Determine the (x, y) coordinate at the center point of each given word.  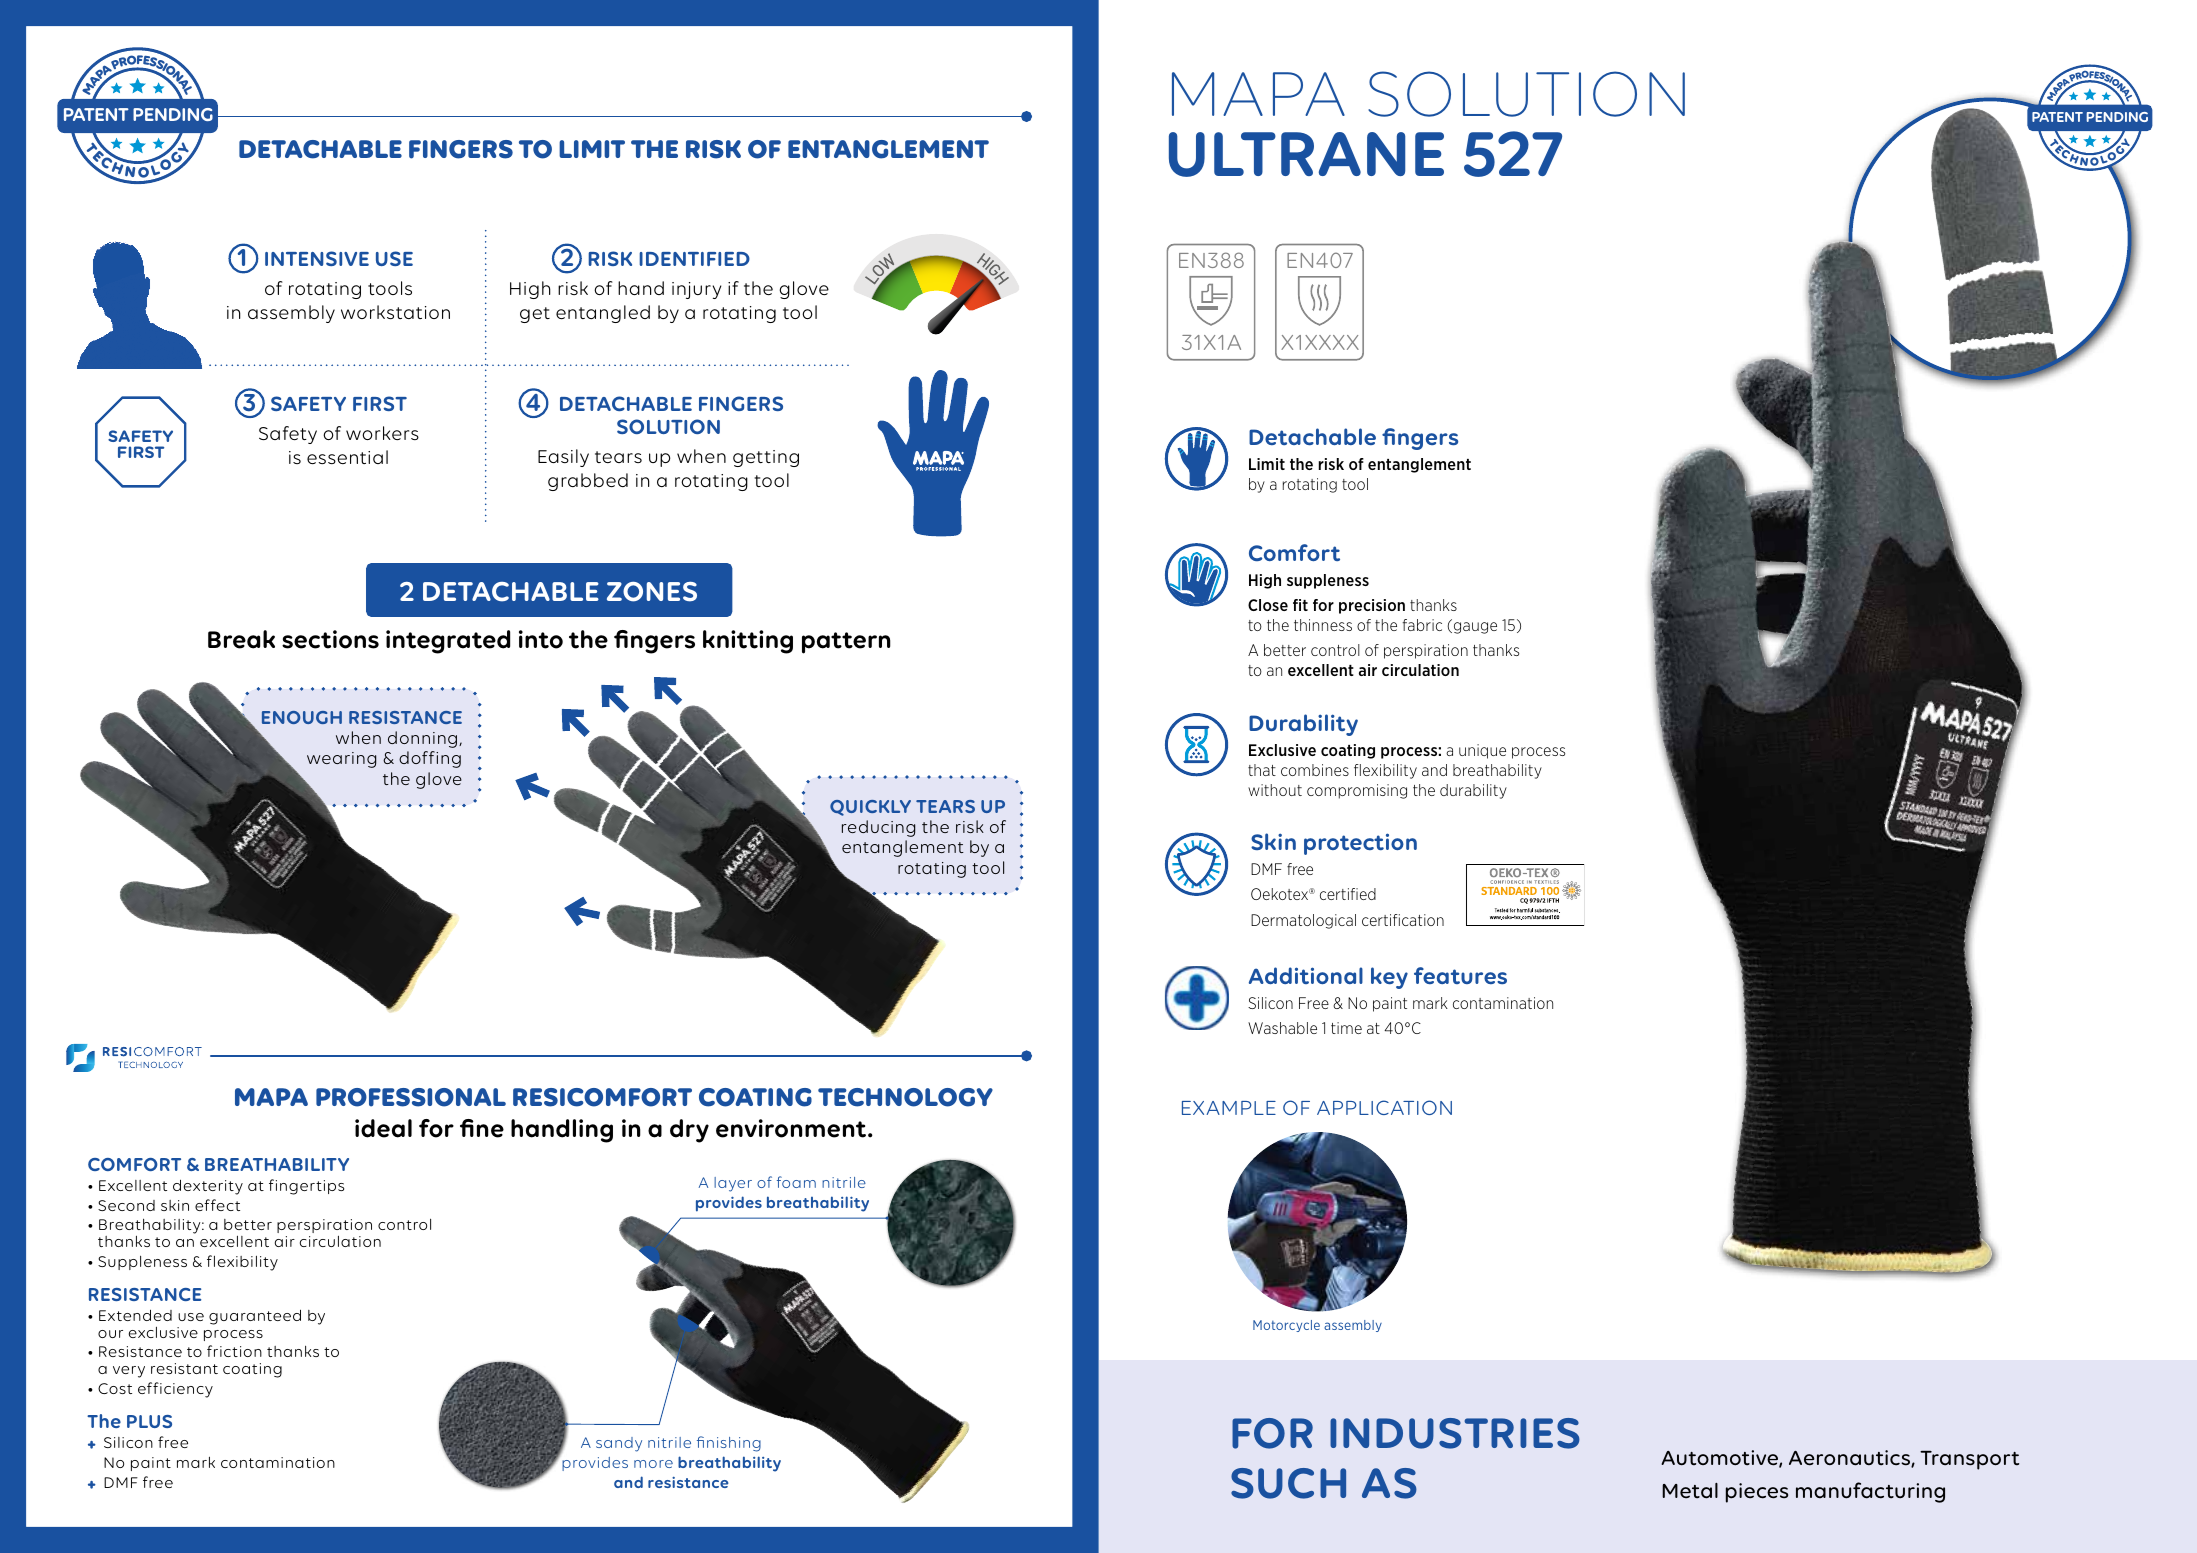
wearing (341, 760)
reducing (878, 828)
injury (697, 290)
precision (1372, 606)
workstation (395, 312)
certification (1403, 920)
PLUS (149, 1421)
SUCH (1288, 1483)
